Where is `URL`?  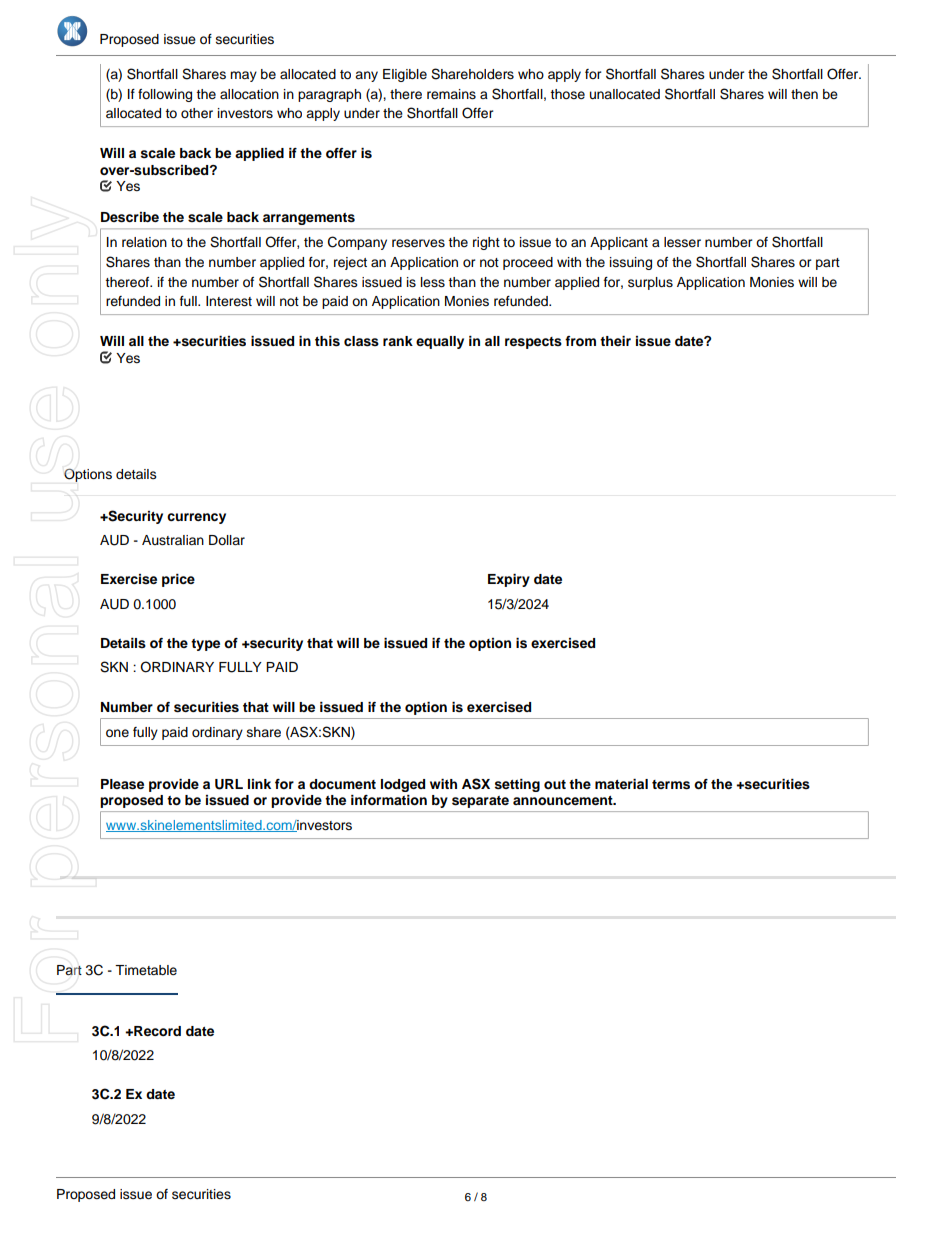 URL is located at coordinates (229, 784).
